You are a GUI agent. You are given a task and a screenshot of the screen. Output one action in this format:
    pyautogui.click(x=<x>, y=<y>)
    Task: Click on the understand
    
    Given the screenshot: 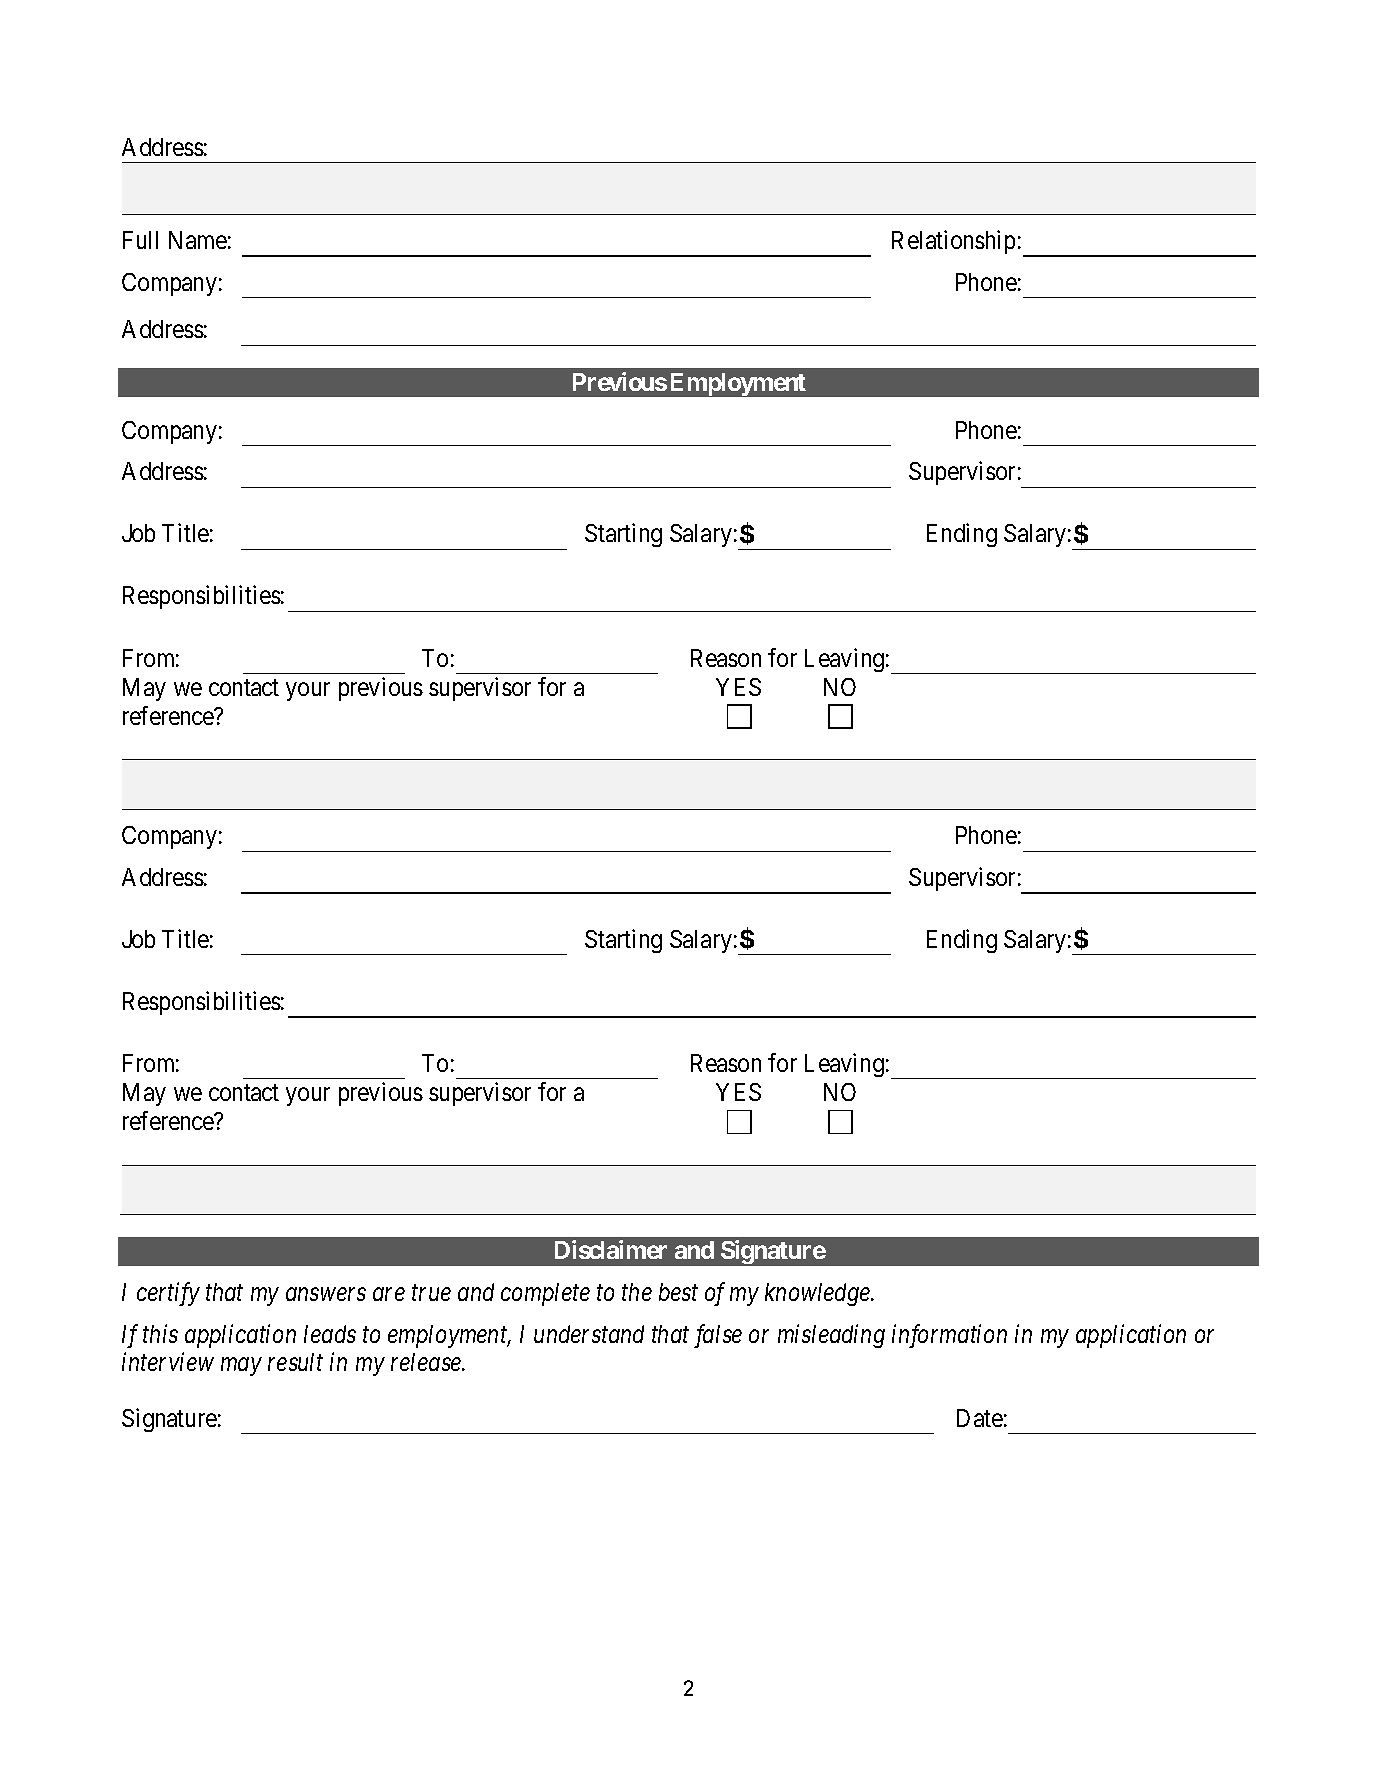 What is the action you would take?
    pyautogui.click(x=589, y=1334)
